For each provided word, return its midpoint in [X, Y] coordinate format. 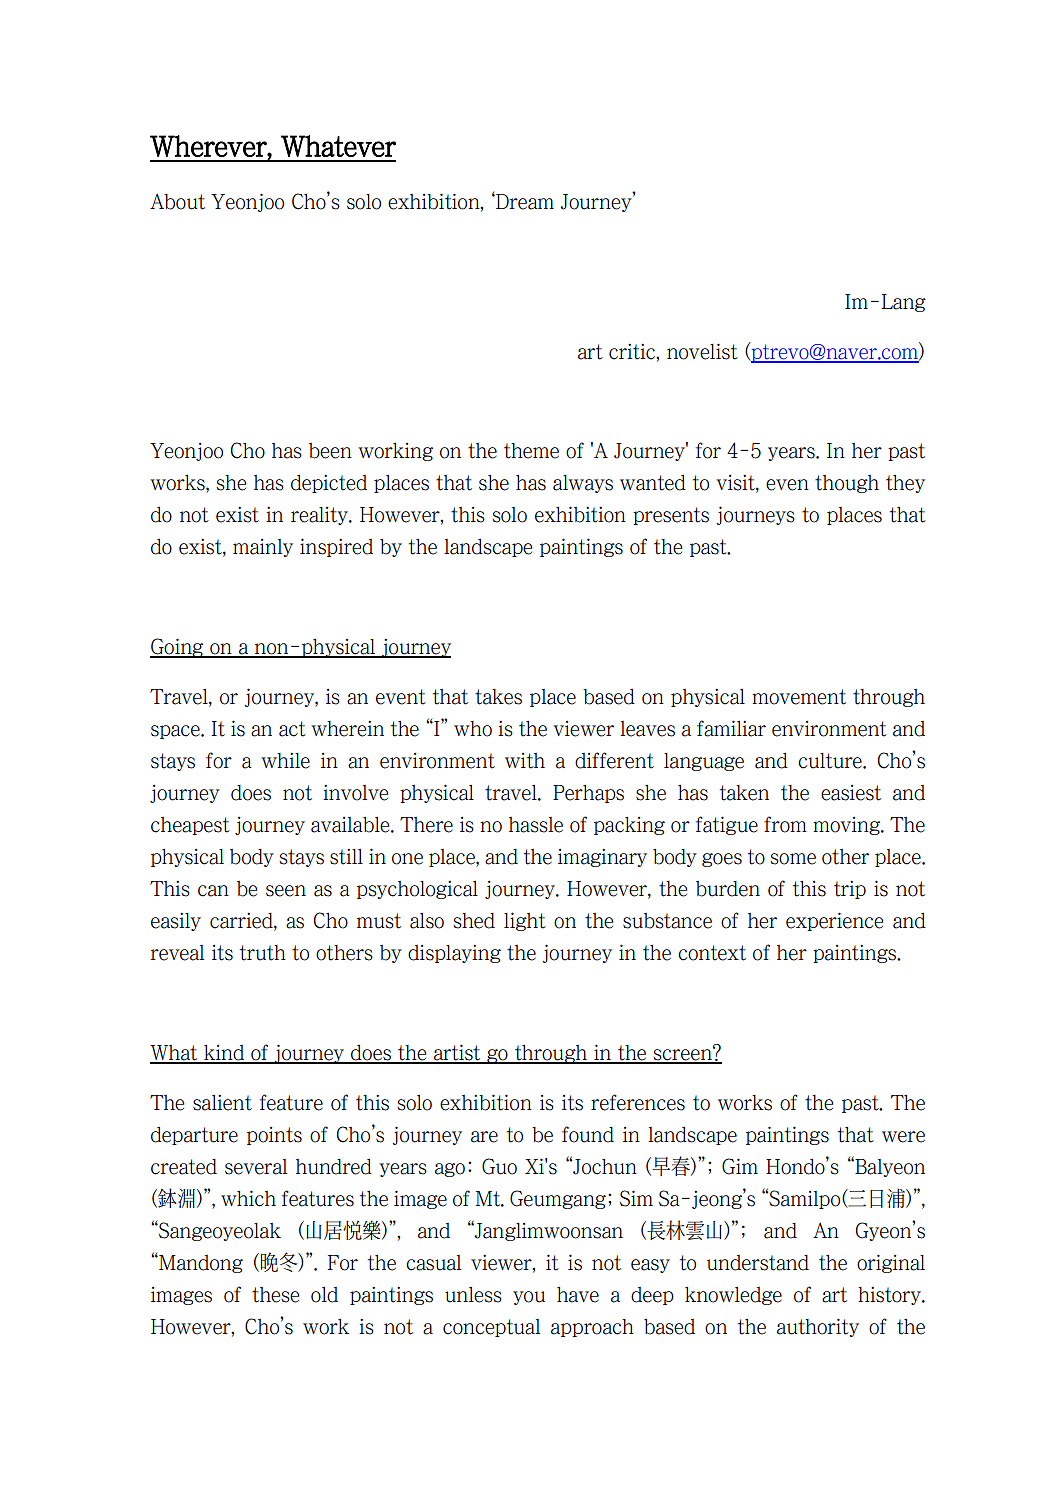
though [847, 484]
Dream [524, 202]
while [285, 760]
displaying [454, 953]
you [529, 1298]
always [583, 484]
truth [263, 953]
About [177, 202]
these [275, 1295]
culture [831, 761]
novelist [702, 351]
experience [834, 921]
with [525, 761]
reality [320, 516]
